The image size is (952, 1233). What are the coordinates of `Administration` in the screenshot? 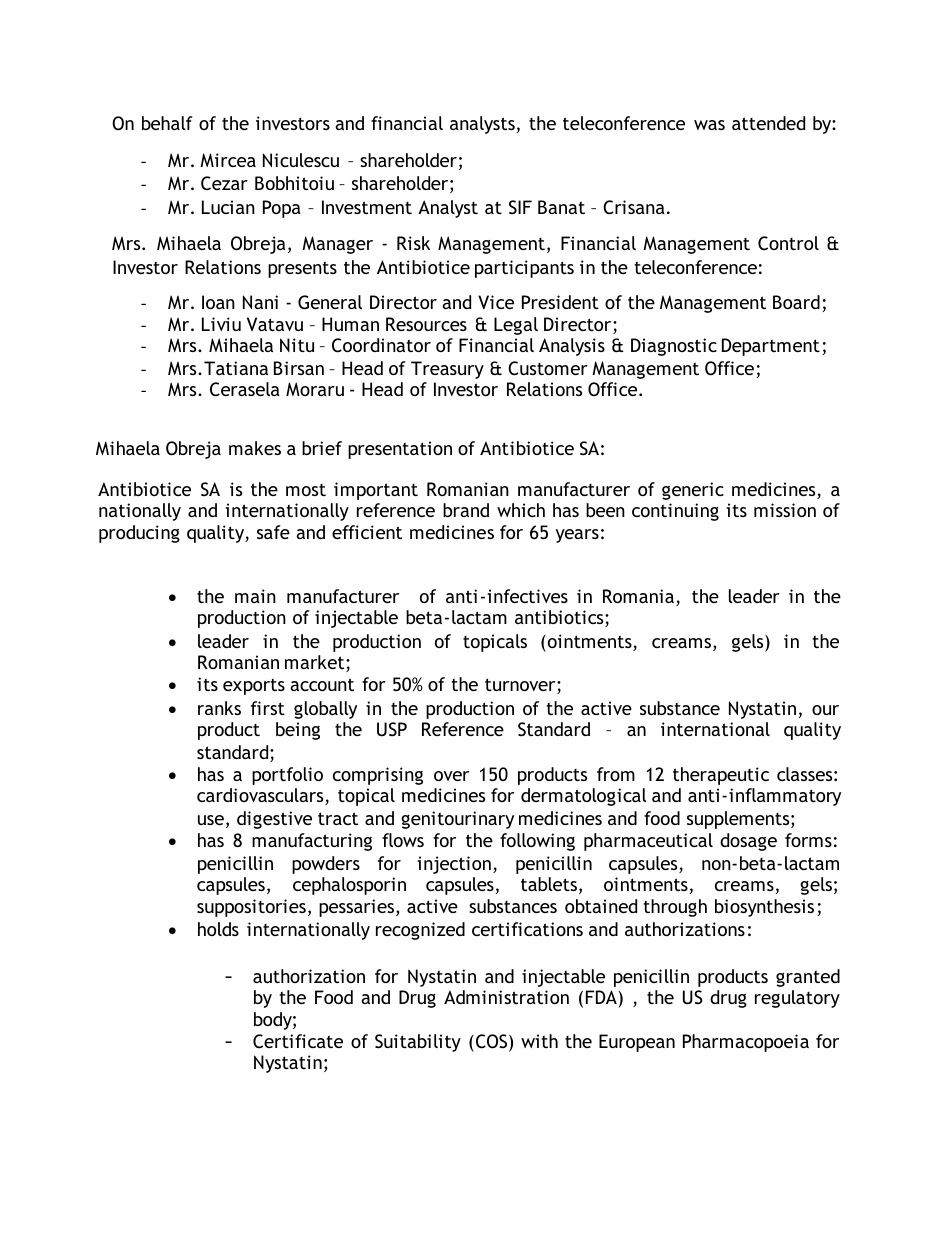 It's located at (506, 997).
